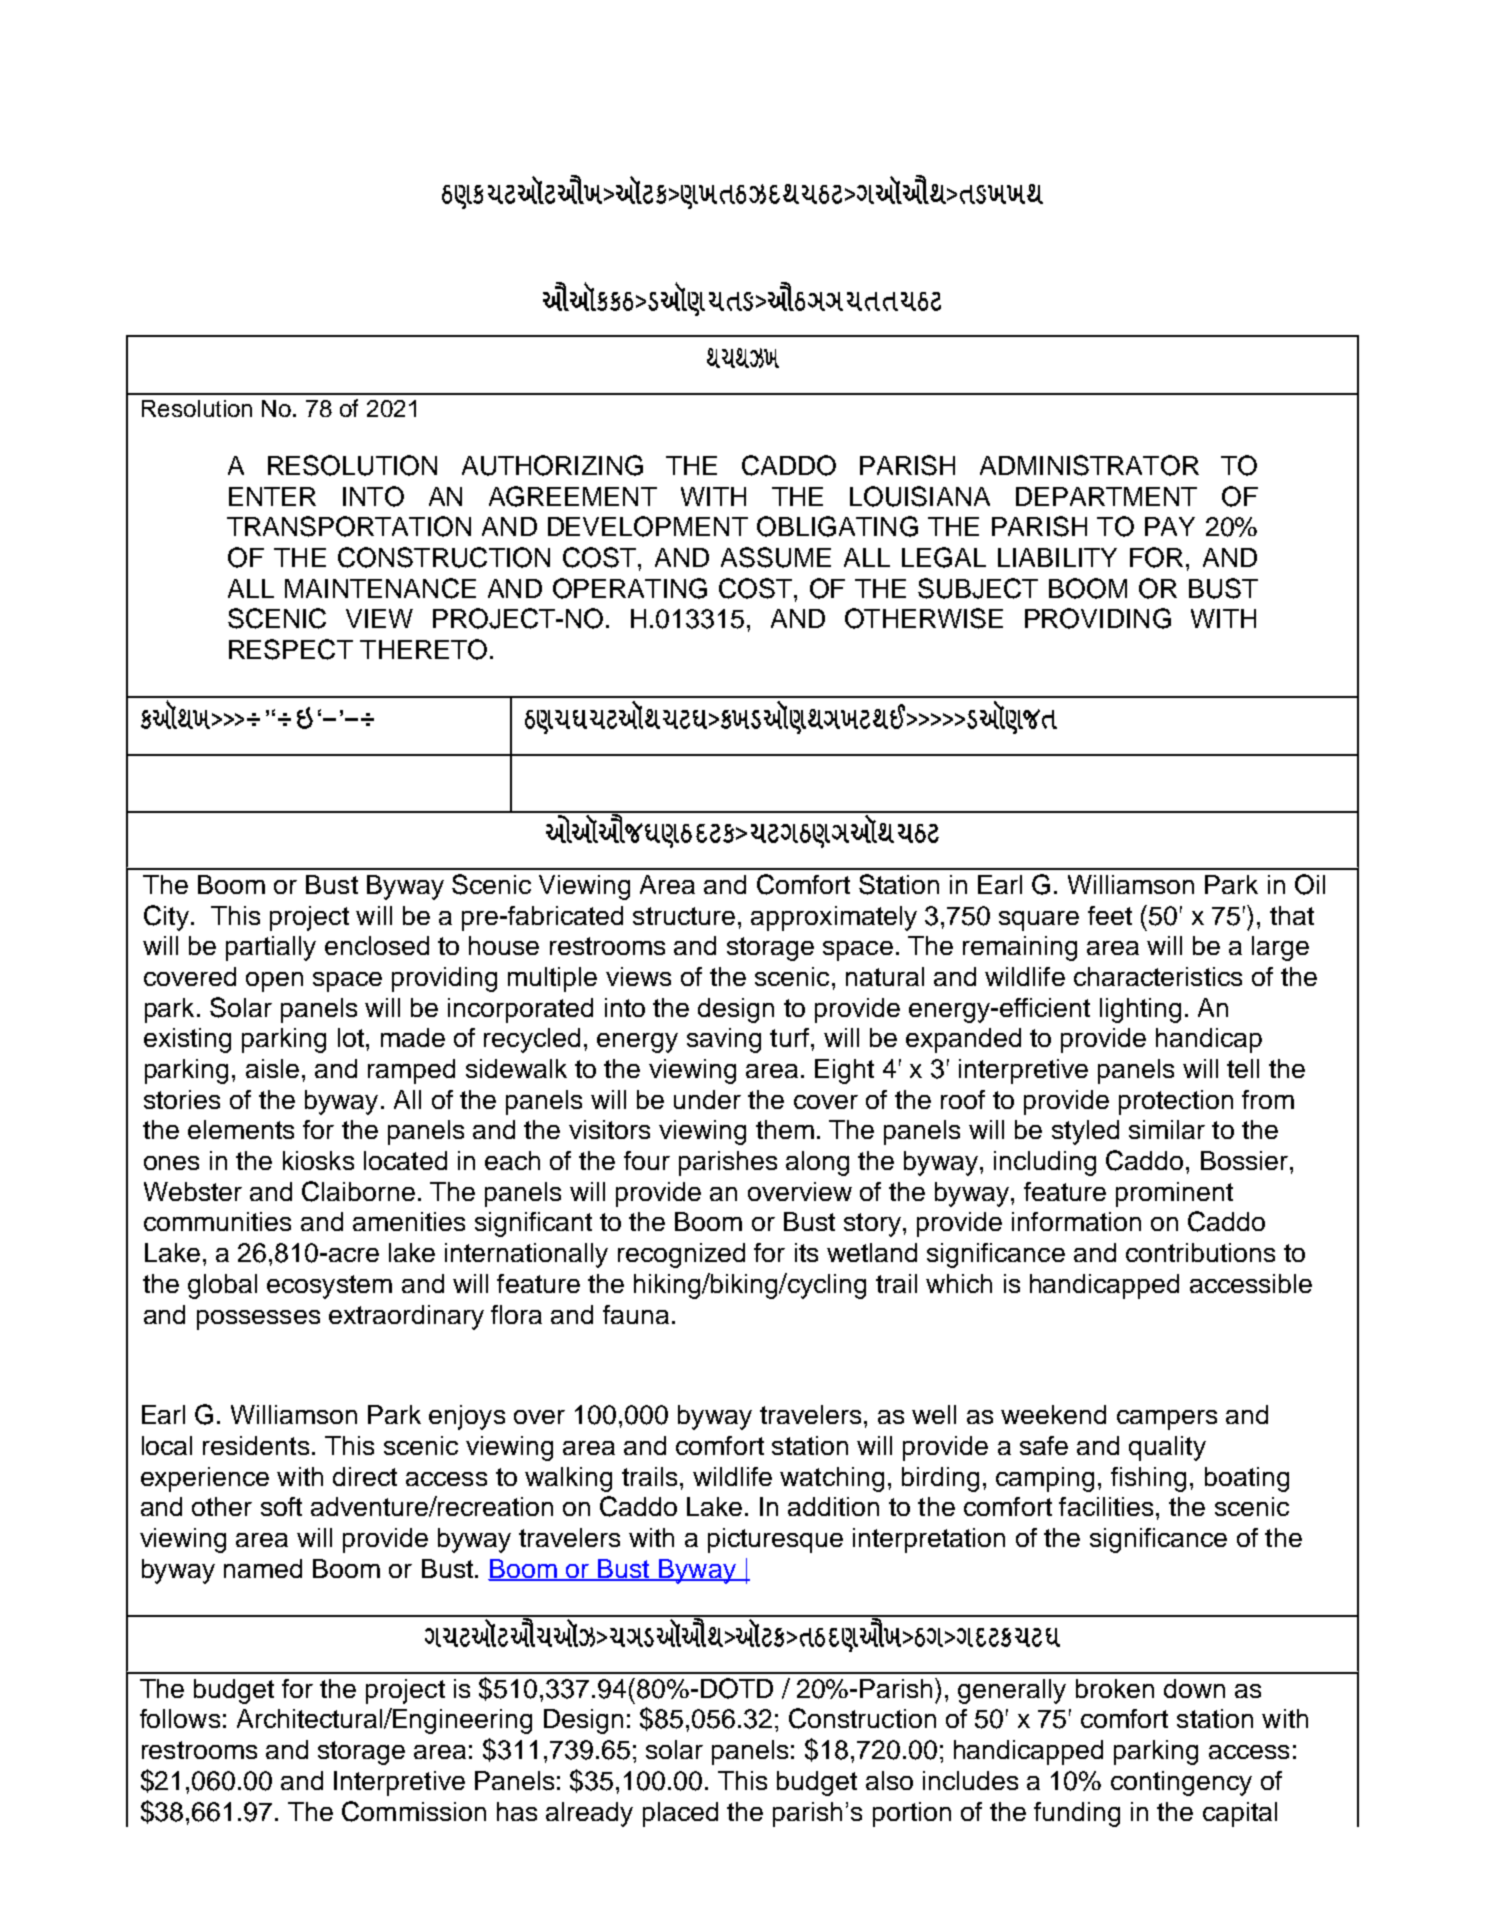 This page has width=1485, height=1922. Describe the element at coordinates (636, 1314) in the page. I see `fauna` at that location.
